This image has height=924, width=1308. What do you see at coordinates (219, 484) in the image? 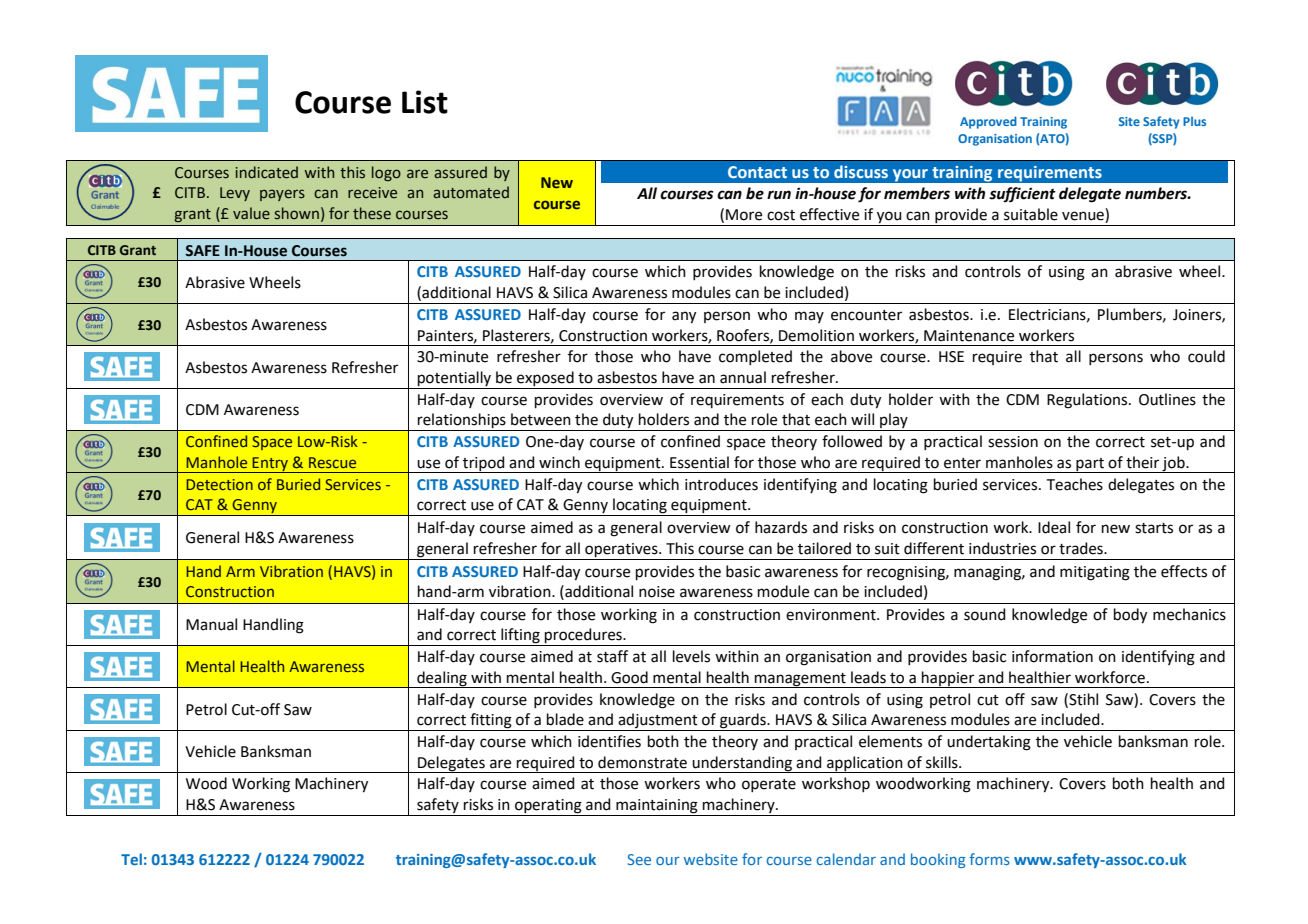
I see `Detection` at bounding box center [219, 484].
